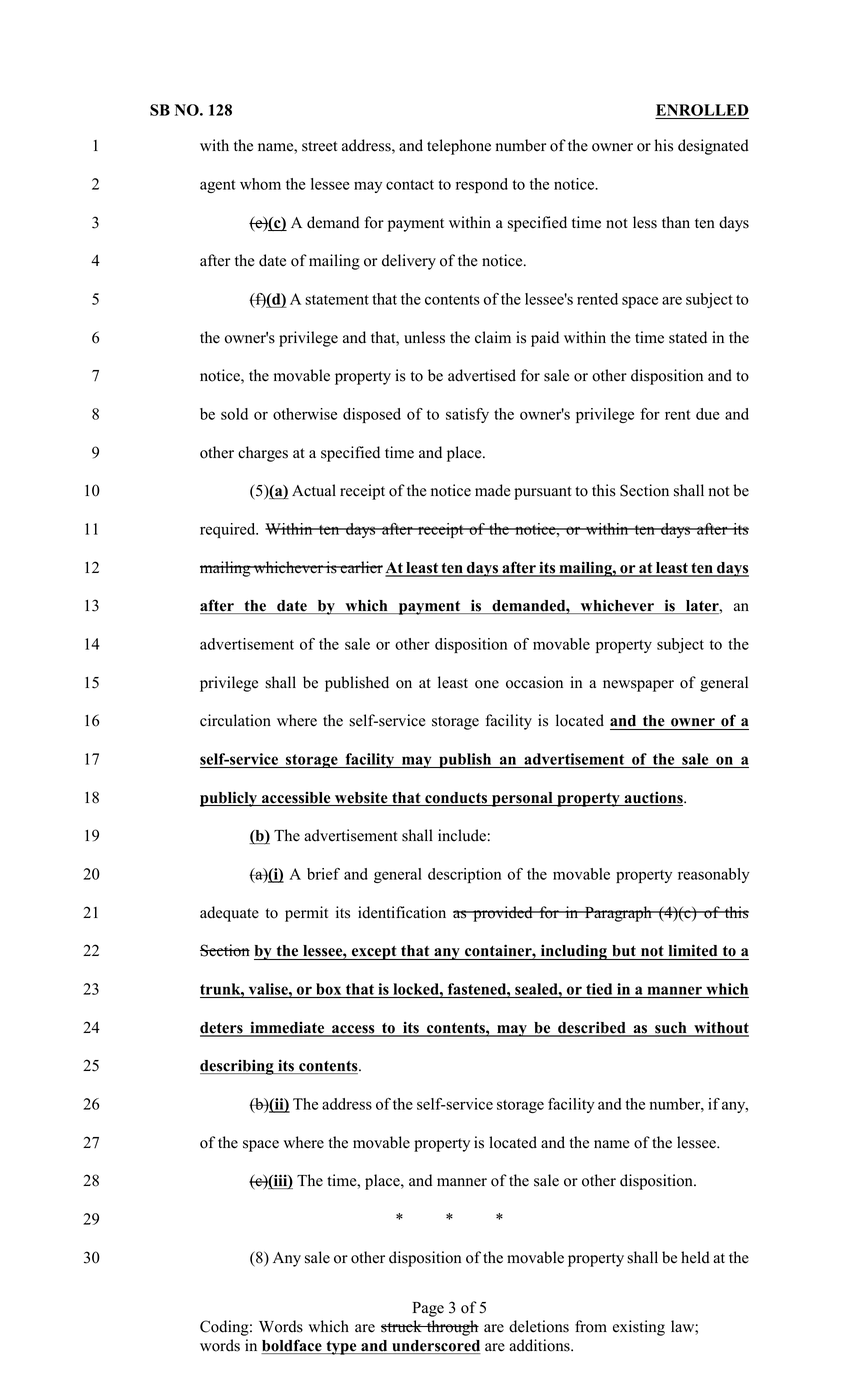  I want to click on existing, so click(639, 1328).
